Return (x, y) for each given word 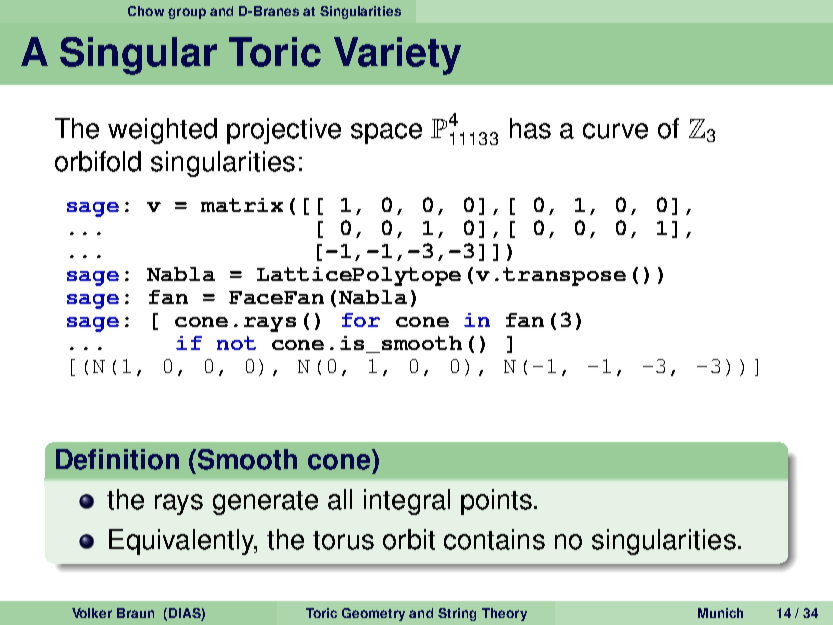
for (361, 320)
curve (615, 131)
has (530, 128)
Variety (397, 56)
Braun (135, 613)
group (187, 13)
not (236, 343)
